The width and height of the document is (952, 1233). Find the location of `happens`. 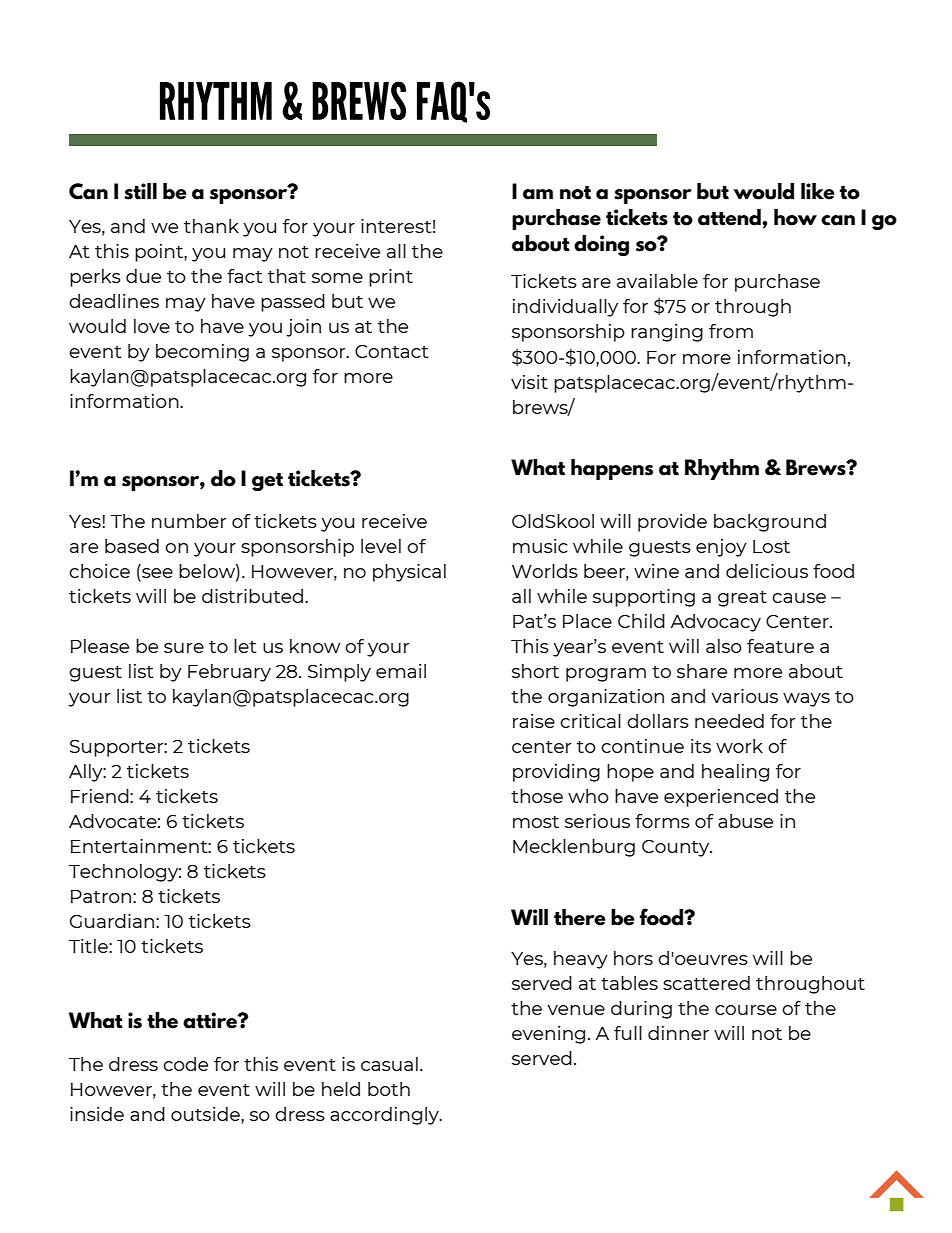

happens is located at coordinates (612, 469).
